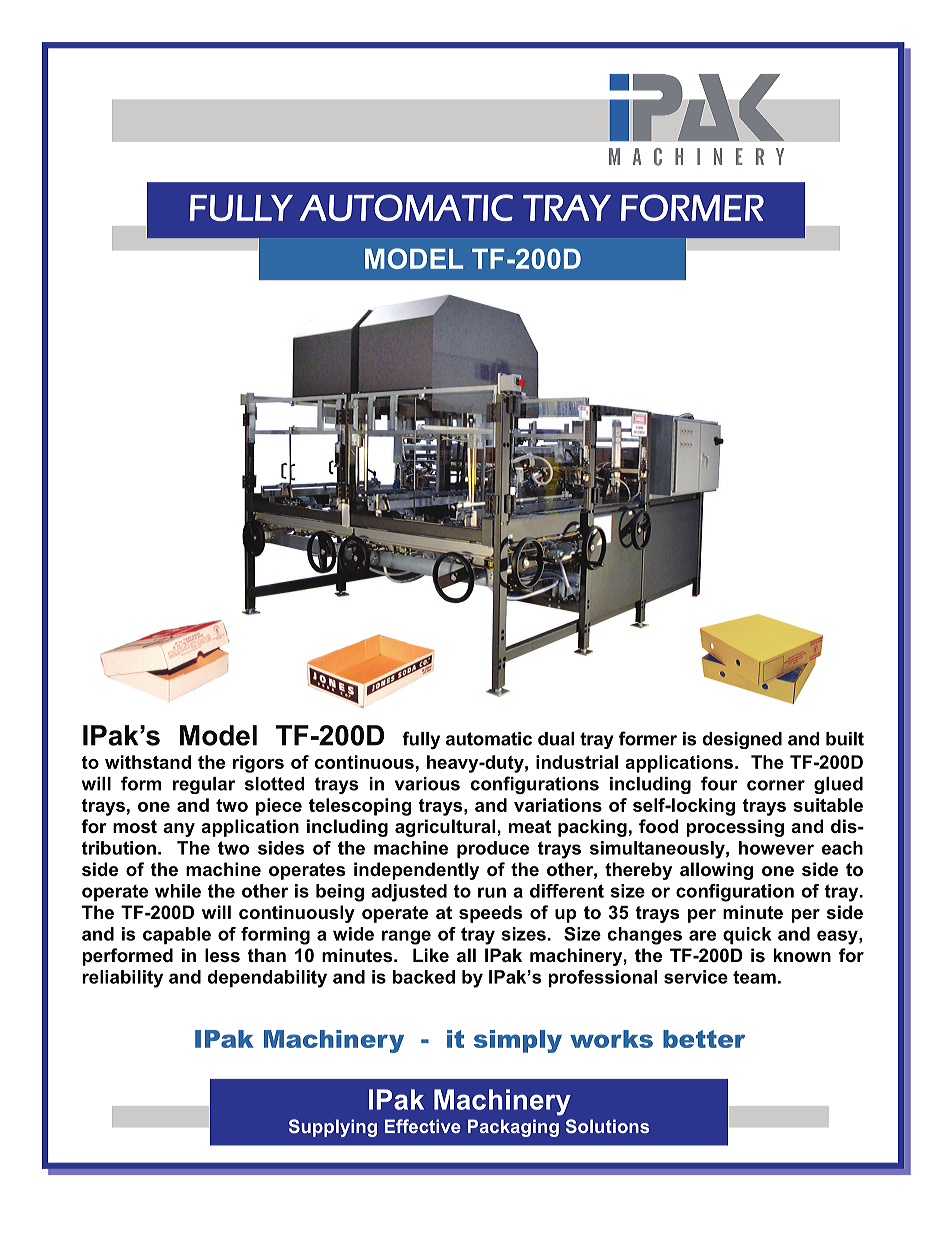 The image size is (952, 1233). I want to click on simply, so click(518, 1041).
